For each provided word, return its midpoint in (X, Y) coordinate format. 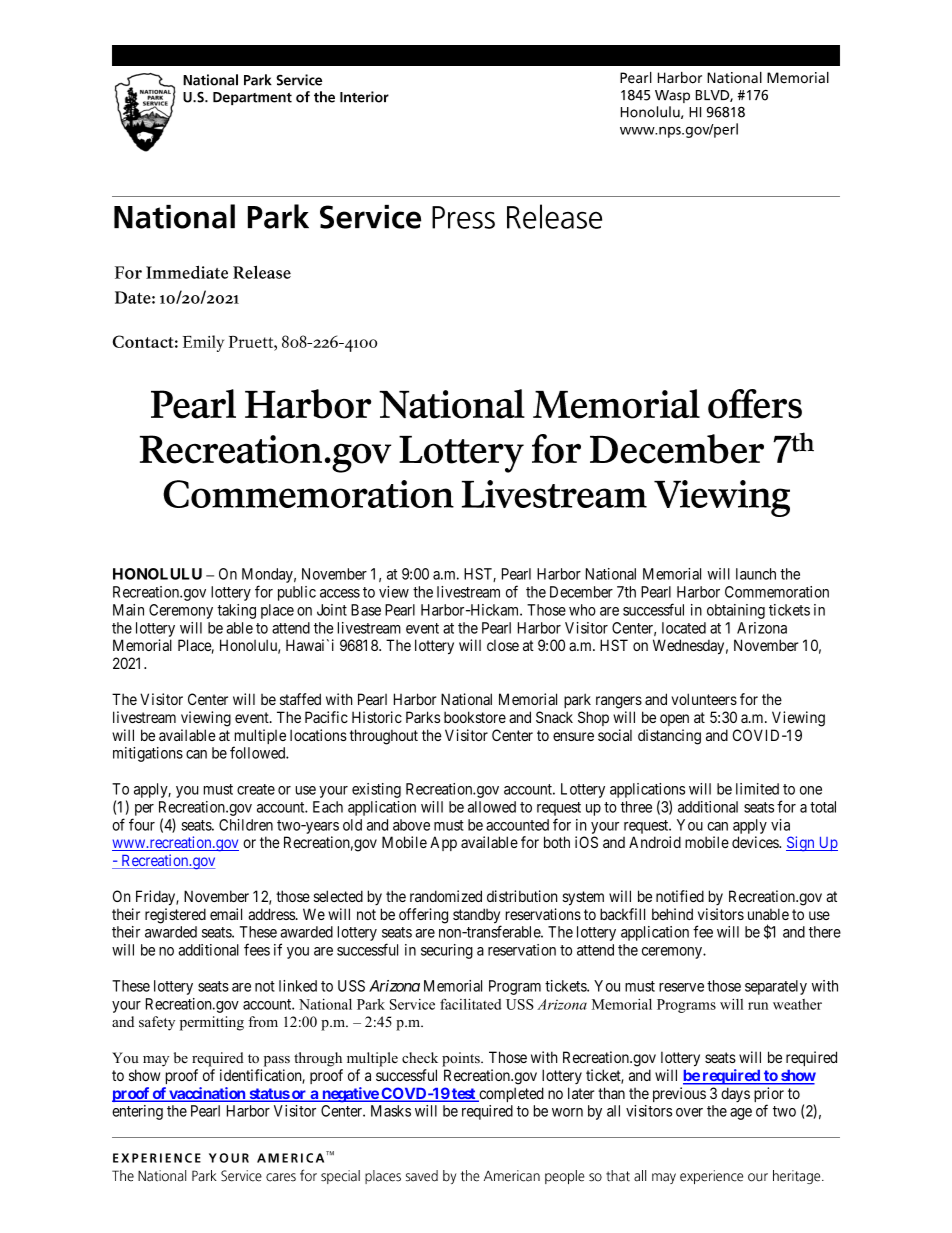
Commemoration (777, 592)
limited (757, 789)
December (581, 592)
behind (672, 914)
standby (477, 917)
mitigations (148, 754)
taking (236, 611)
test (464, 1095)
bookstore (475, 717)
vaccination (207, 1094)
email (226, 914)
